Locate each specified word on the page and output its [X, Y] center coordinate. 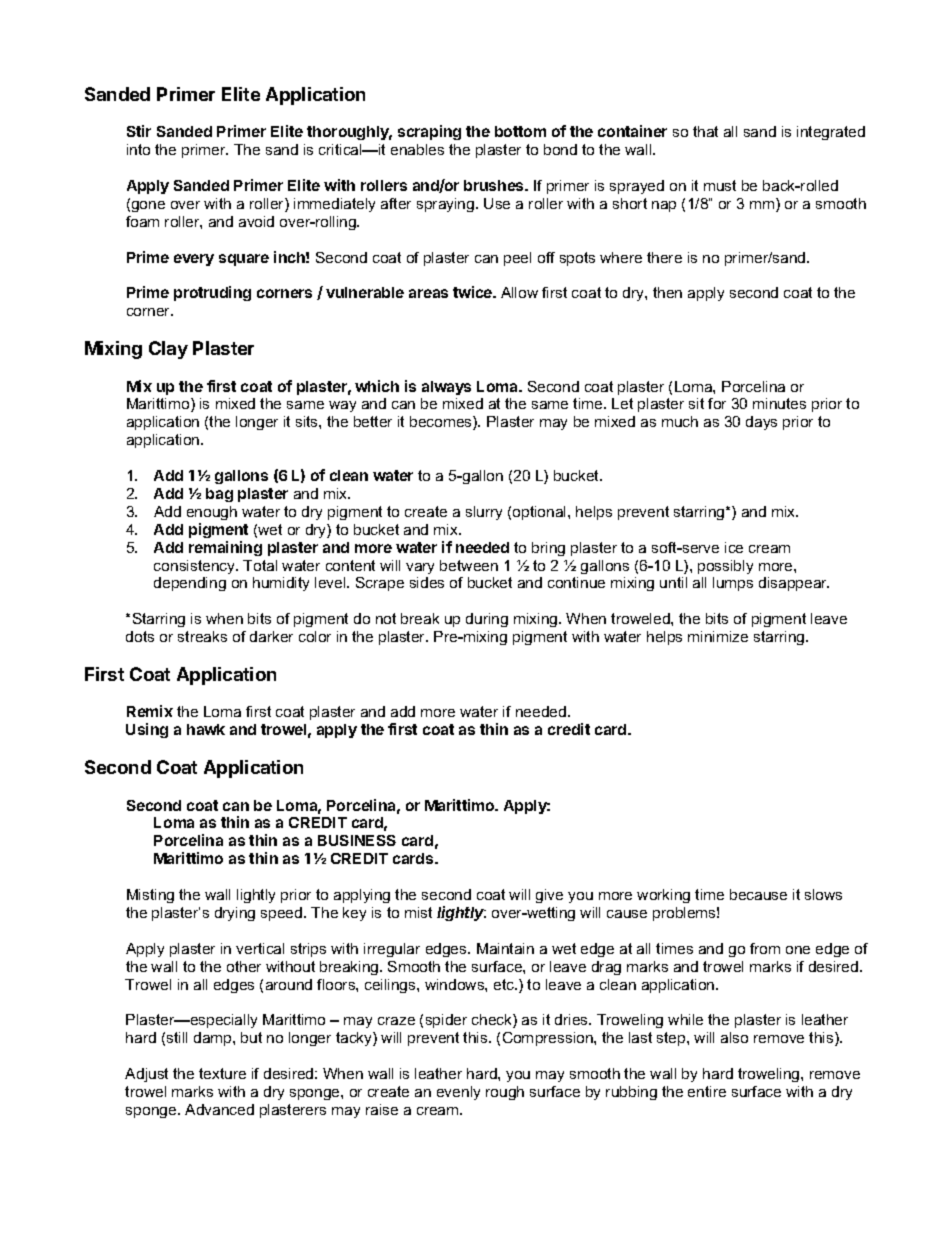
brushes [495, 185]
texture [222, 1073]
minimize [718, 636]
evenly [458, 1093]
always [446, 388]
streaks [202, 636]
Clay [168, 350]
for [717, 403]
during [487, 620]
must [720, 185]
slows [823, 894]
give [549, 896]
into [138, 149]
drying [235, 914]
